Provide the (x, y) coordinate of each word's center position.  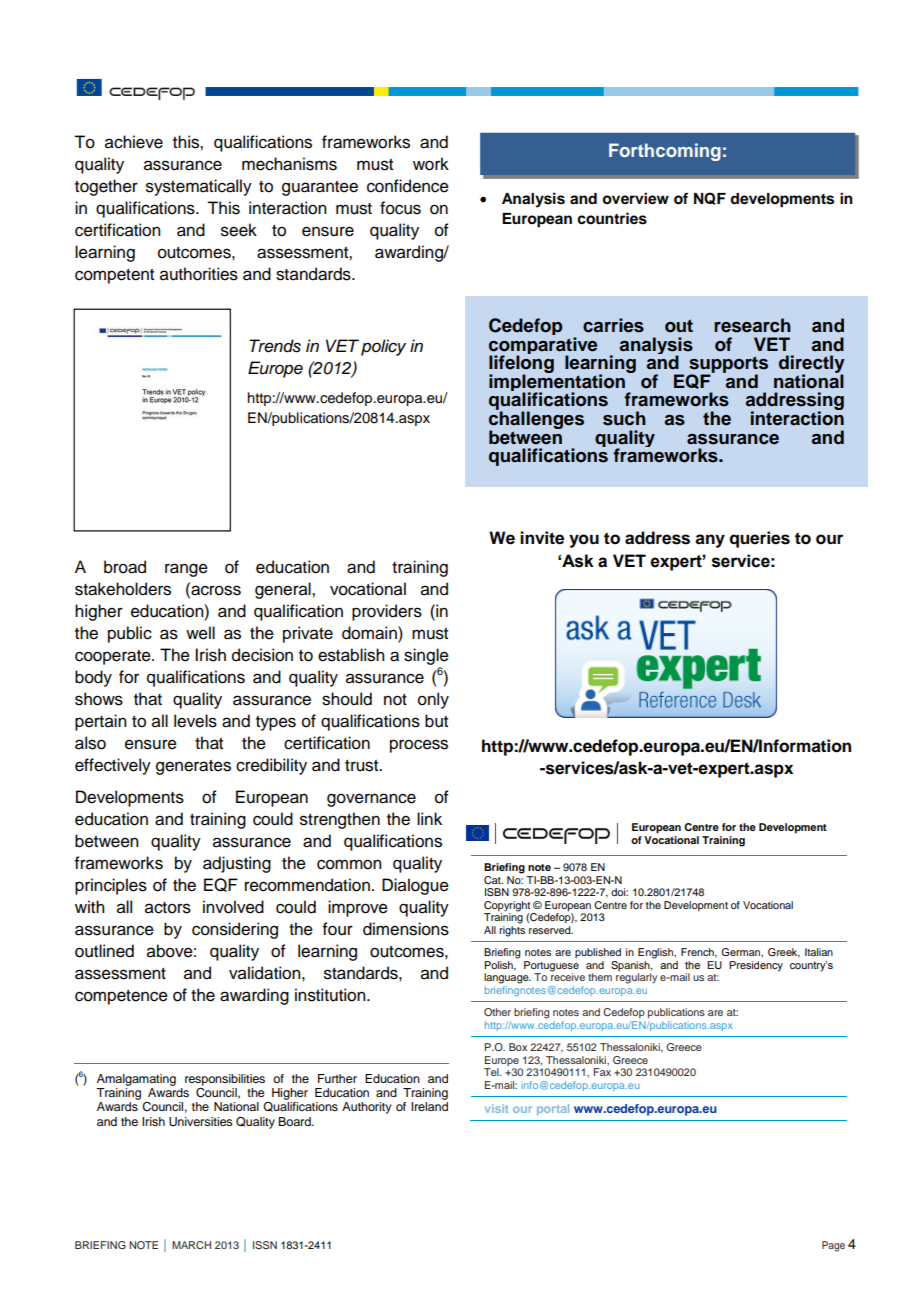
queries (760, 539)
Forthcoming (665, 152)
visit (496, 1108)
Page (833, 1246)
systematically (199, 187)
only (433, 700)
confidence (408, 186)
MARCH (191, 1245)
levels (195, 721)
